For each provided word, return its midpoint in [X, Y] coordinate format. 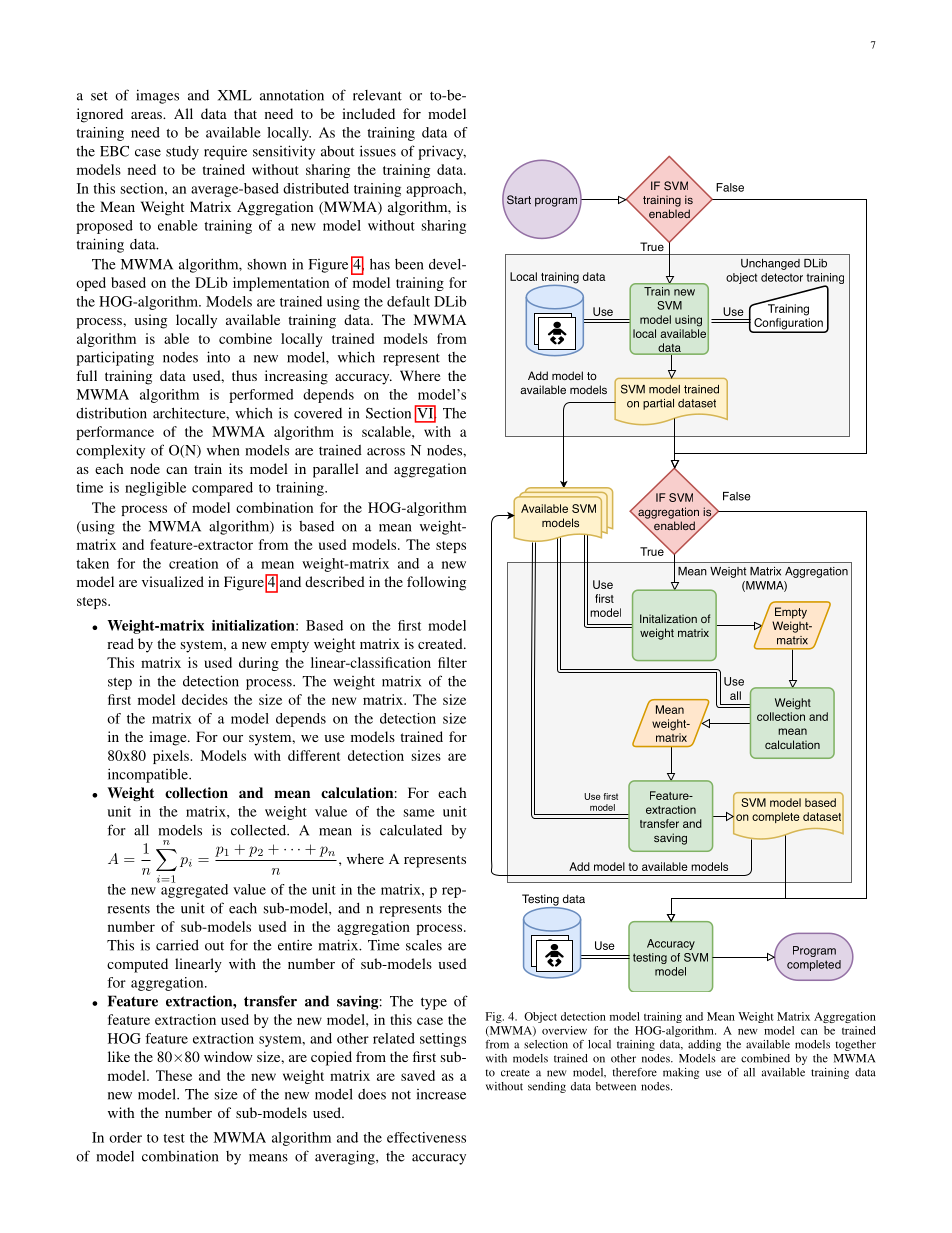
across [386, 452]
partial [658, 404]
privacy [442, 152]
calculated [411, 830]
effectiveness [426, 1137]
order [125, 1137]
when [223, 450]
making [681, 1073]
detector [782, 277]
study [182, 153]
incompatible [149, 775]
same [419, 813]
